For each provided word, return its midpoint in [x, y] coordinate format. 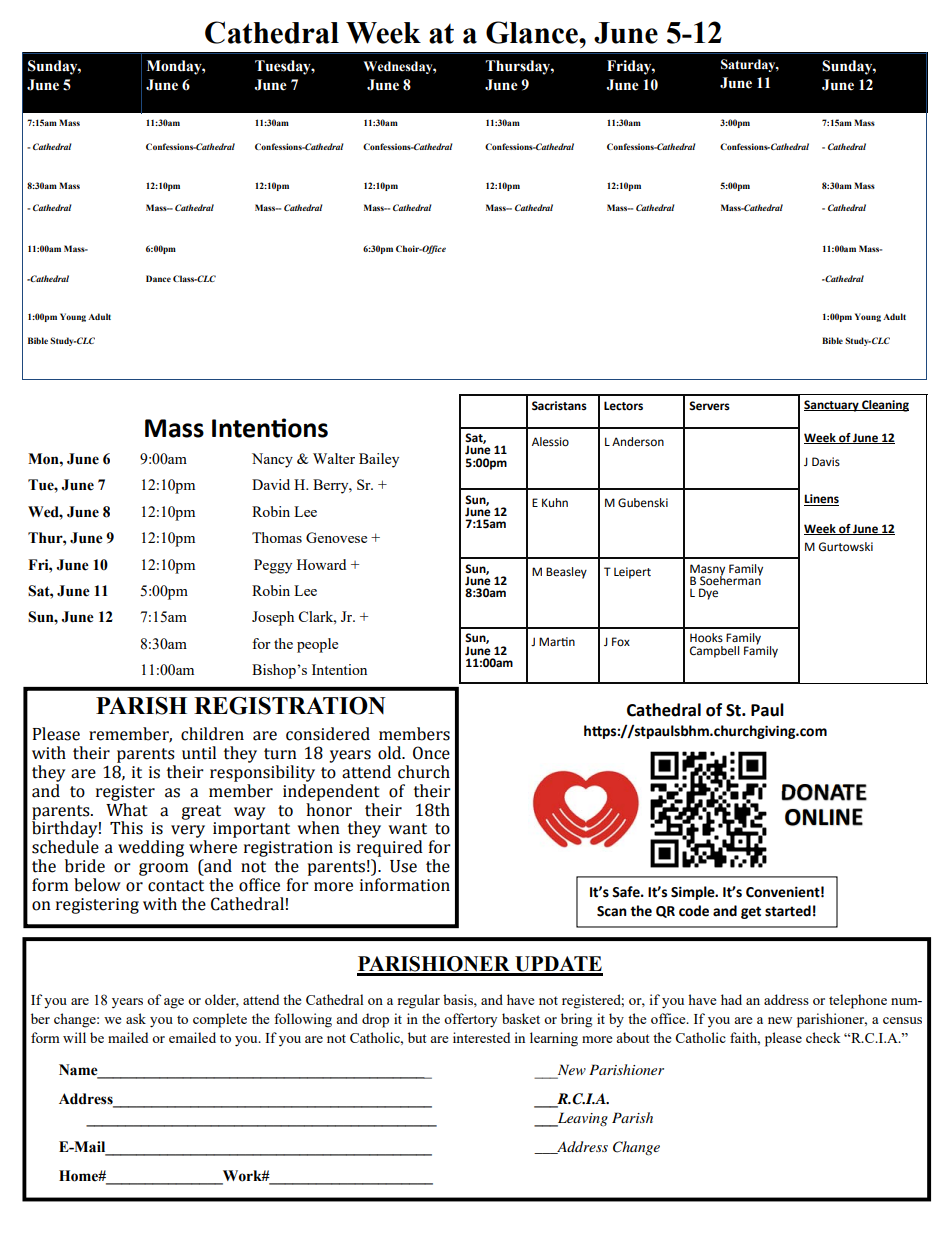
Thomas [277, 537]
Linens [821, 500]
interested [481, 1037]
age [174, 1003]
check [823, 1037]
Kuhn [555, 502]
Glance [533, 32]
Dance [158, 278]
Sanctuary [832, 406]
